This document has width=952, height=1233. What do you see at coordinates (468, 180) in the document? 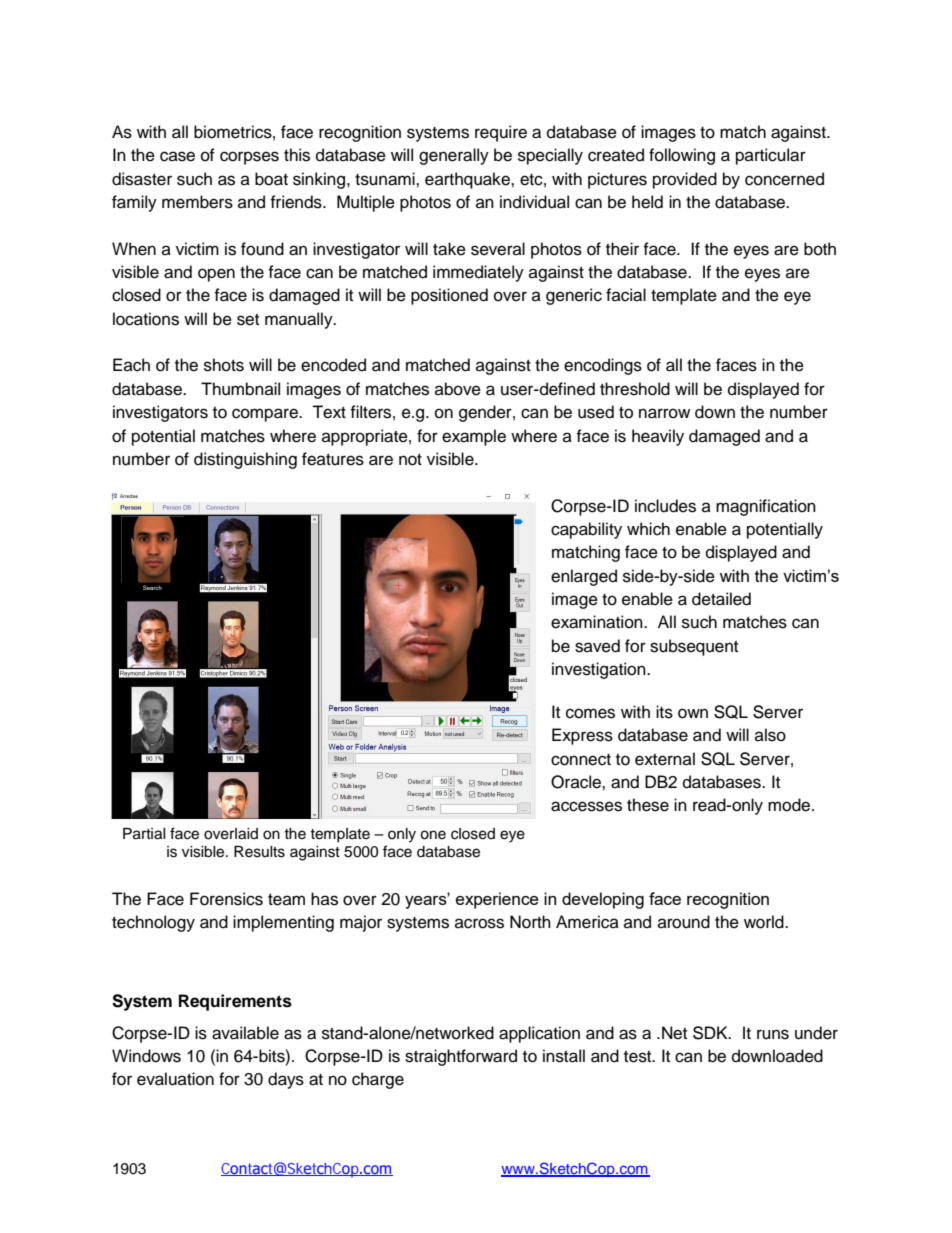
I see `earthquake` at bounding box center [468, 180].
